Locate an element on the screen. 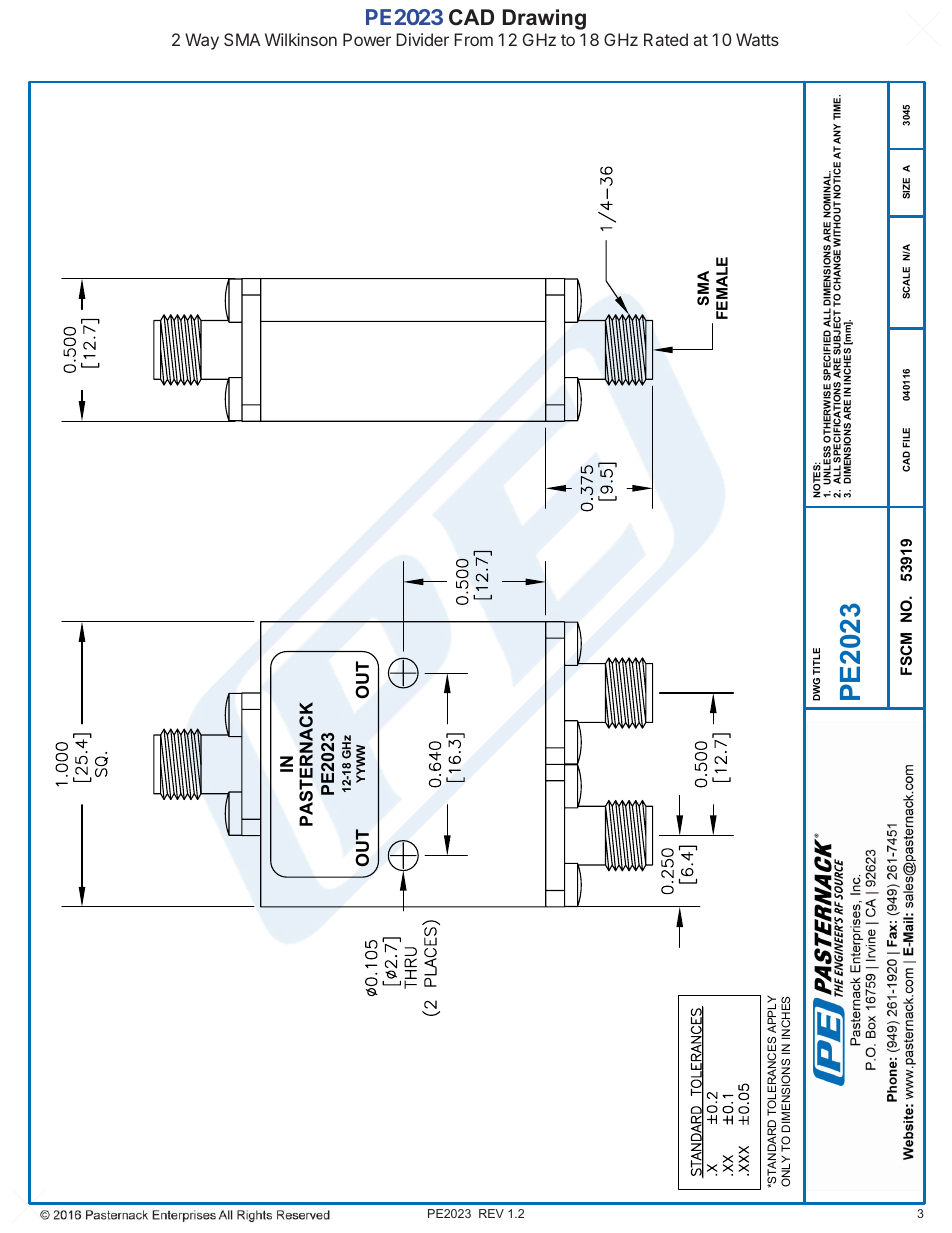 The height and width of the screenshot is (1233, 952). Watts is located at coordinates (757, 39).
